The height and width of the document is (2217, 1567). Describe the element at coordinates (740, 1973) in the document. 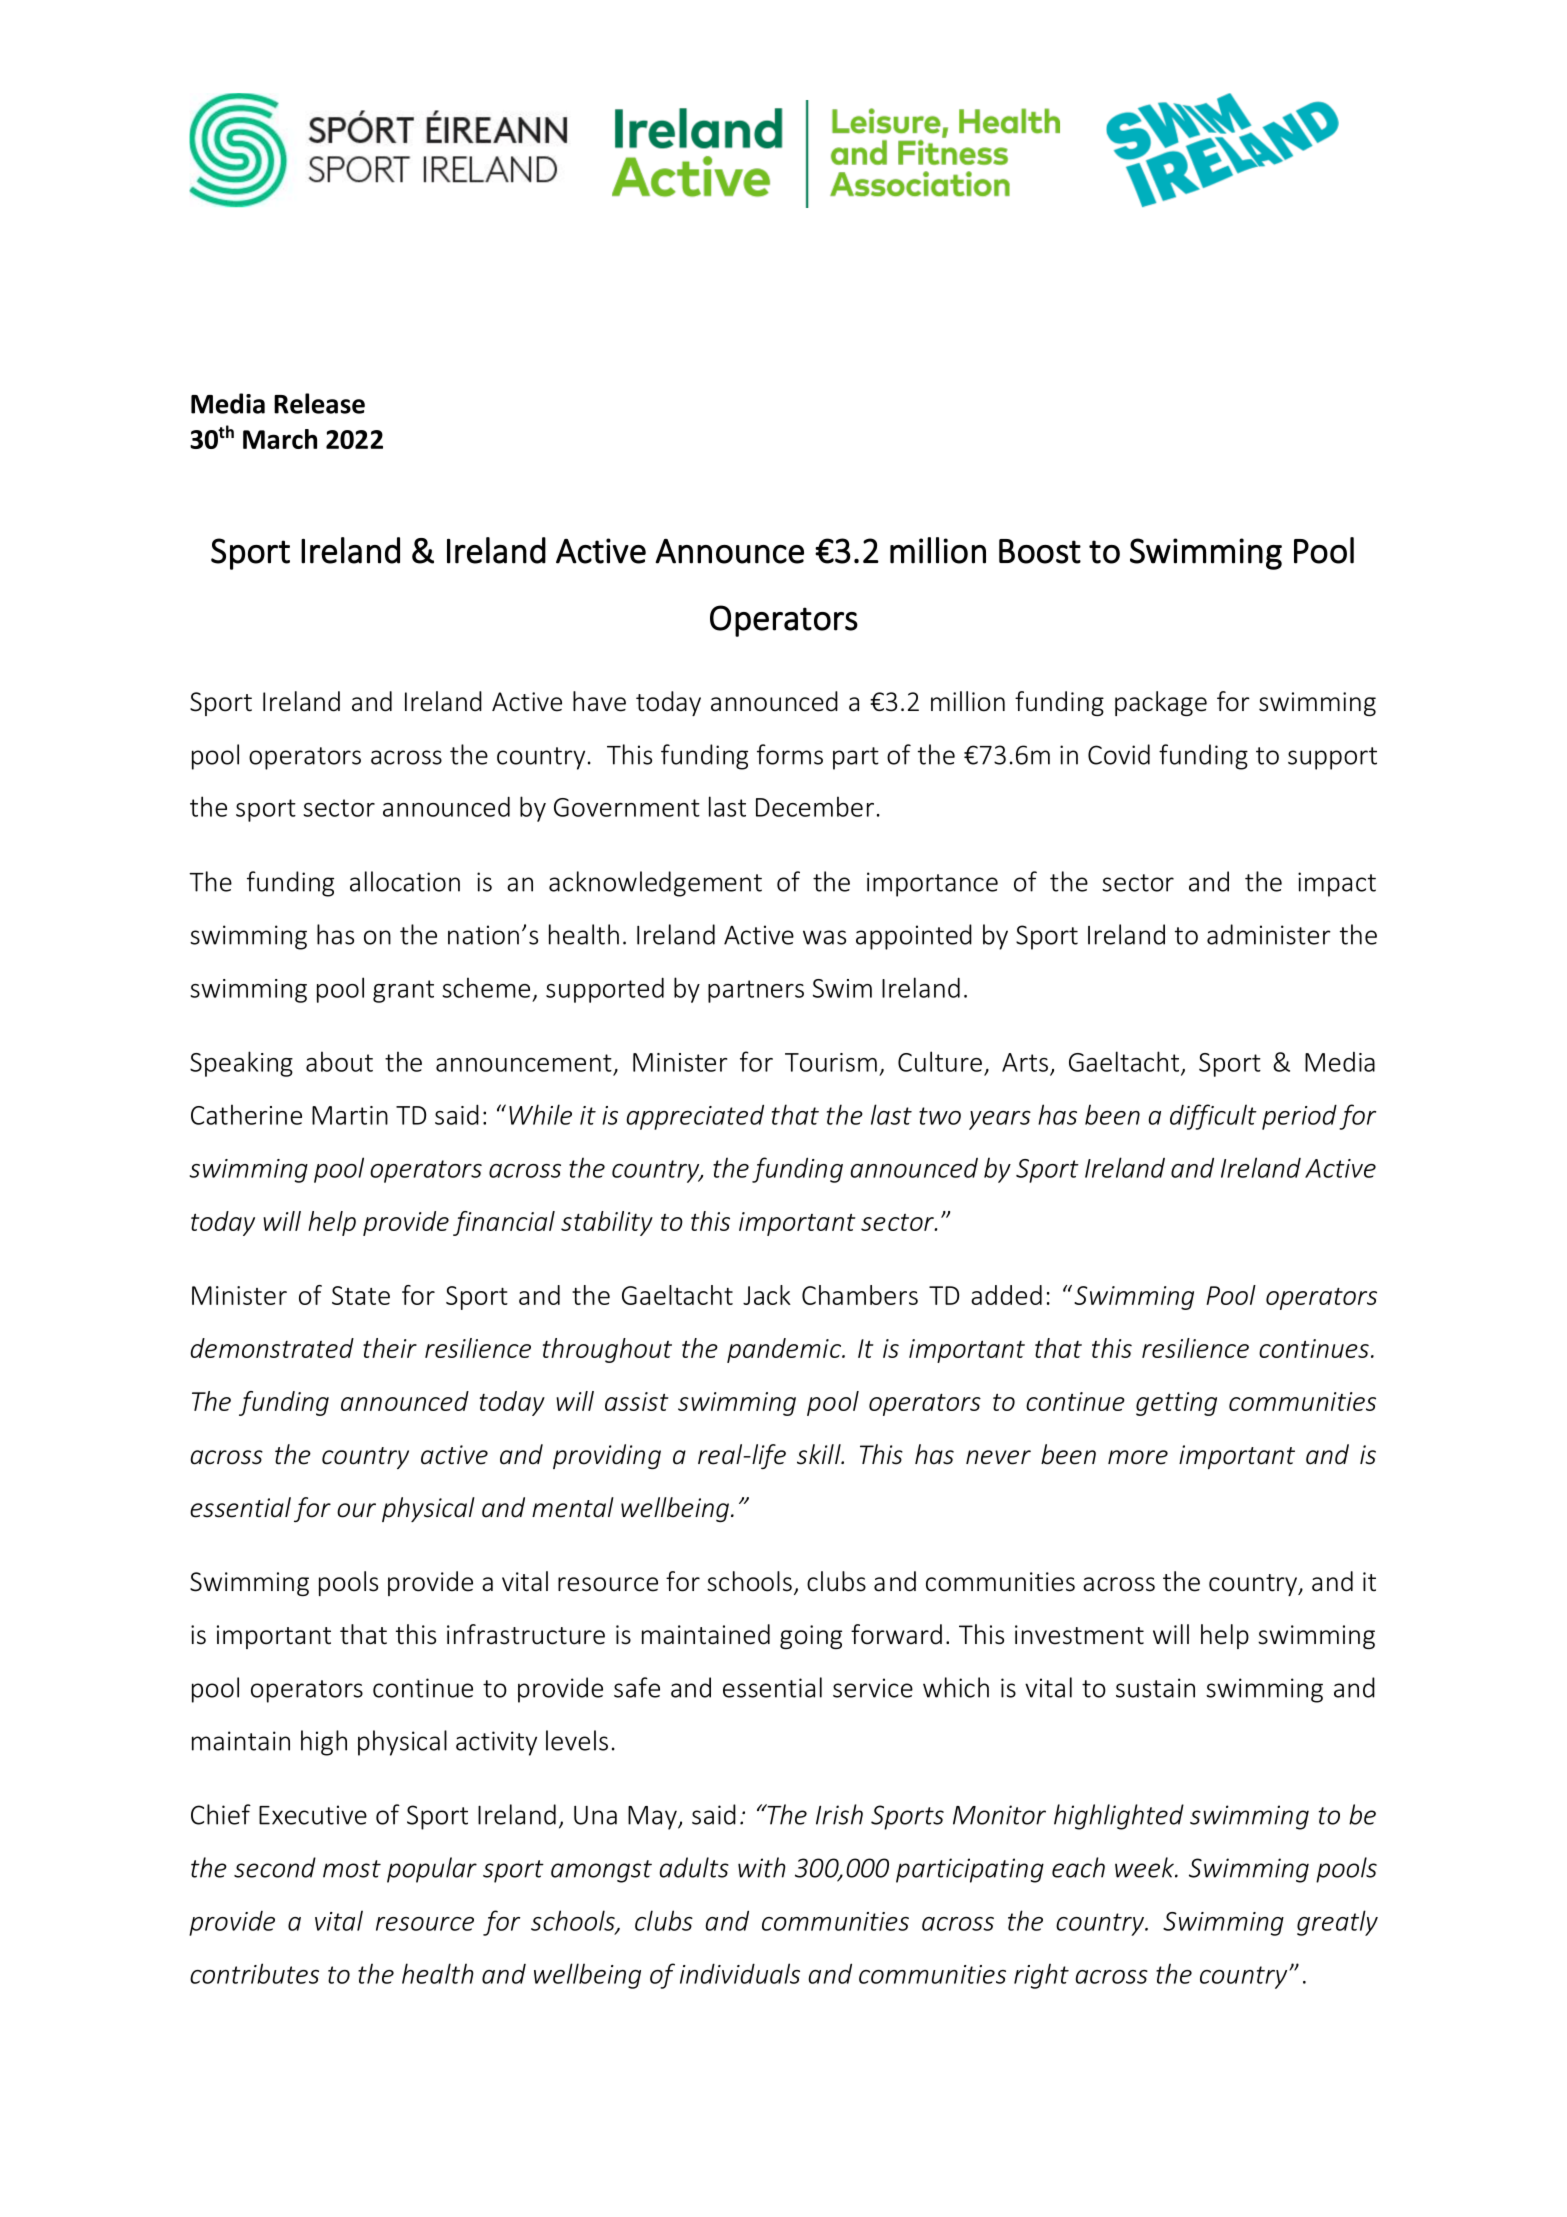

I see `individuals` at that location.
